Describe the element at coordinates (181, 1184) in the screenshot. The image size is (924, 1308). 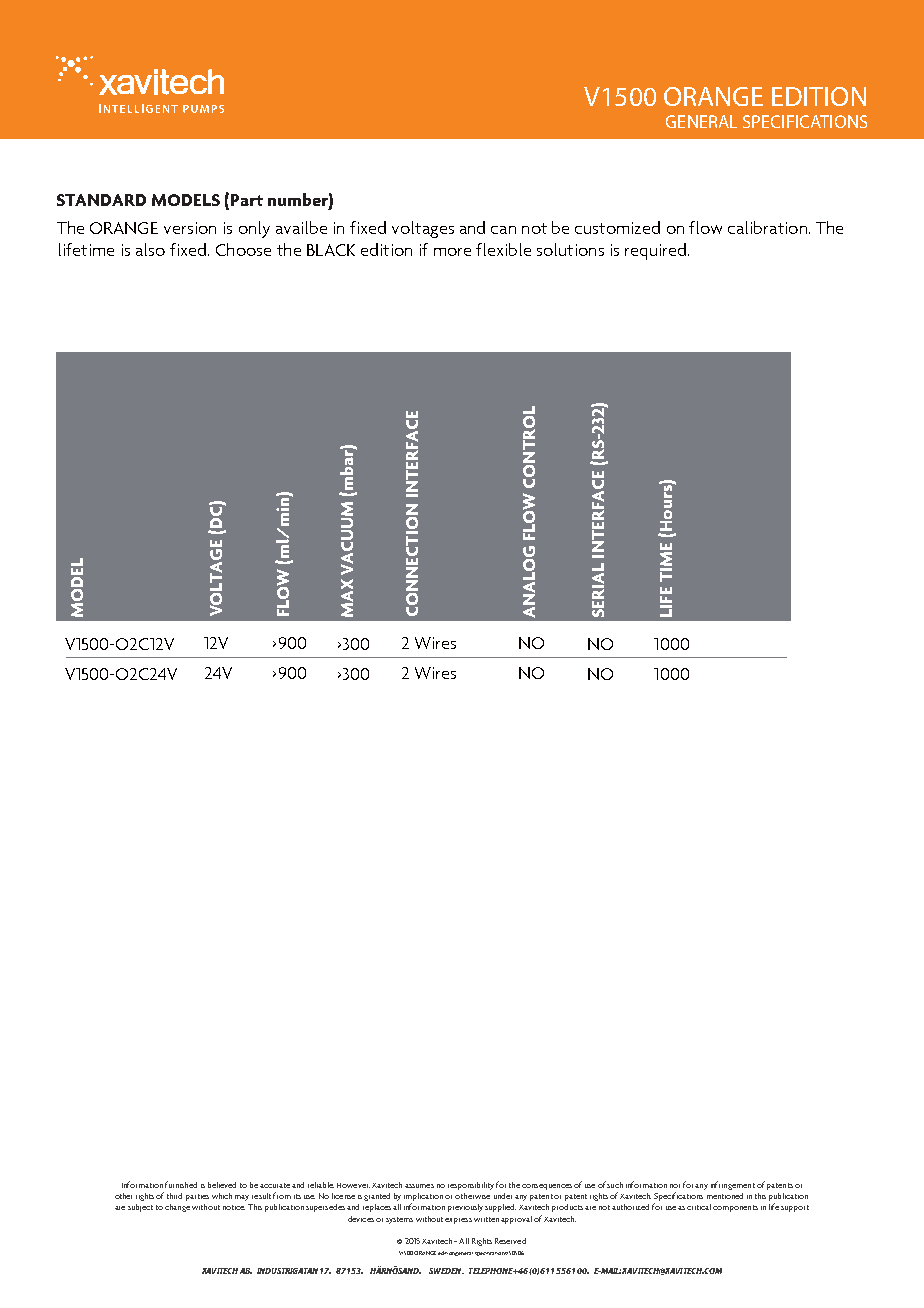
I see `furnished` at that location.
